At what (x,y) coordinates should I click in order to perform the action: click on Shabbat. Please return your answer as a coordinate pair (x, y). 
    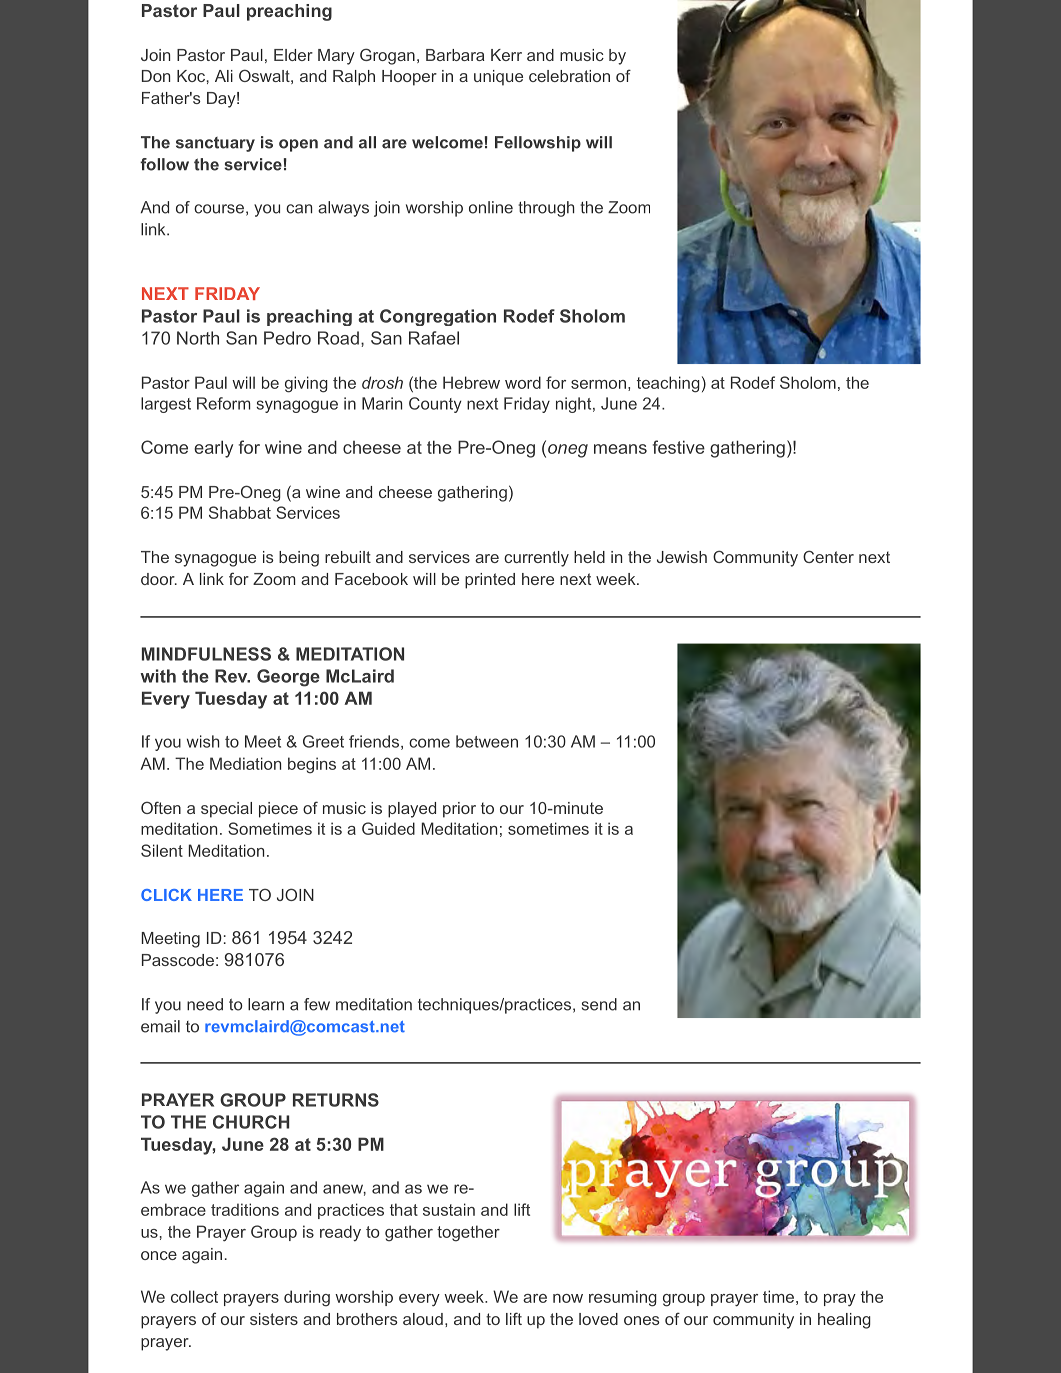
    Looking at the image, I should click on (240, 512).
